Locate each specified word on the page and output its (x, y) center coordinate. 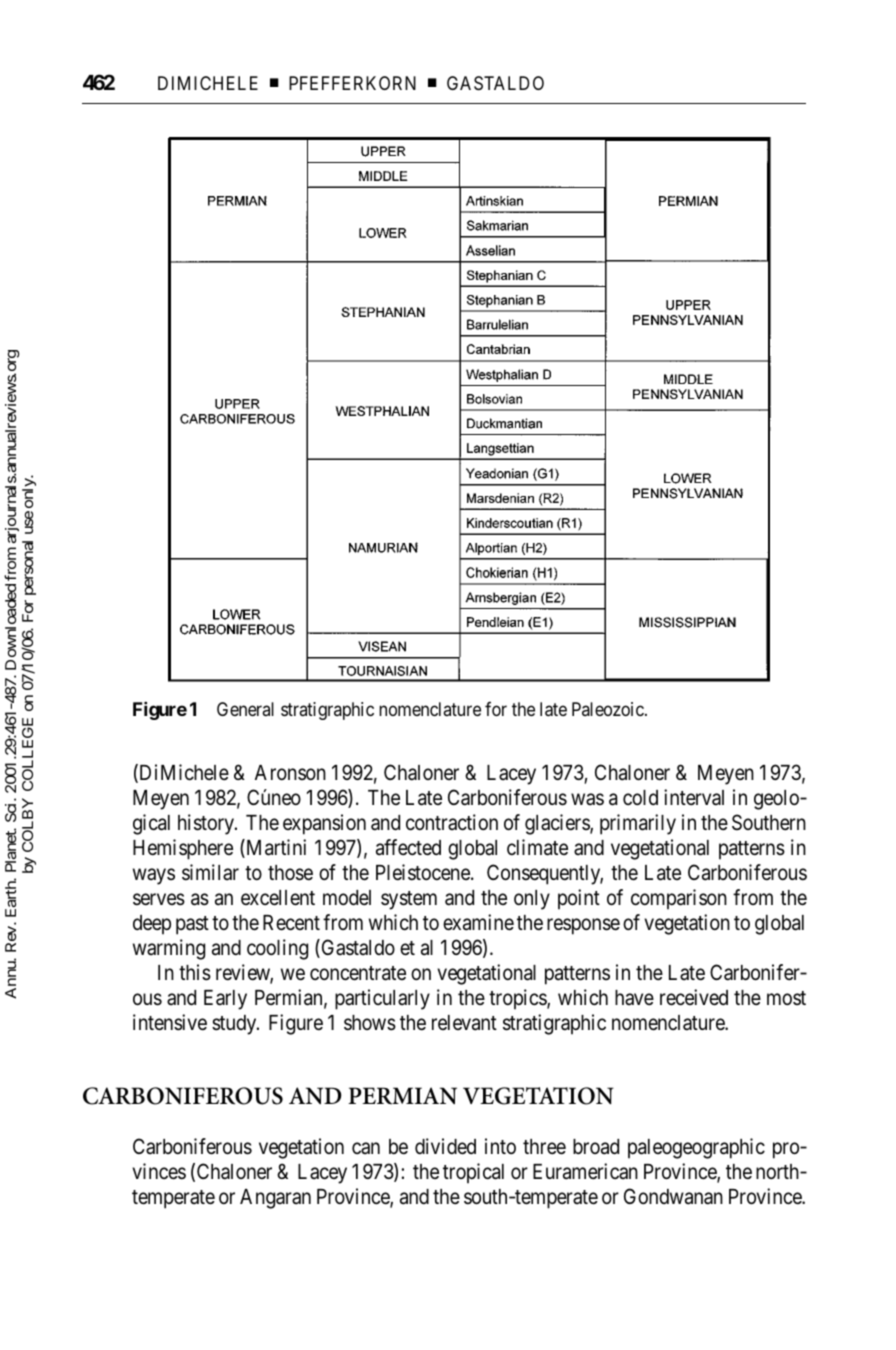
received (694, 997)
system (409, 900)
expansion (324, 824)
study (235, 1025)
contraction (452, 822)
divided (445, 1146)
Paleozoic (609, 709)
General (245, 709)
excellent (278, 898)
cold (640, 797)
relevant (464, 1023)
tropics (518, 999)
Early (225, 1000)
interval (694, 797)
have (634, 998)
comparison (679, 899)
